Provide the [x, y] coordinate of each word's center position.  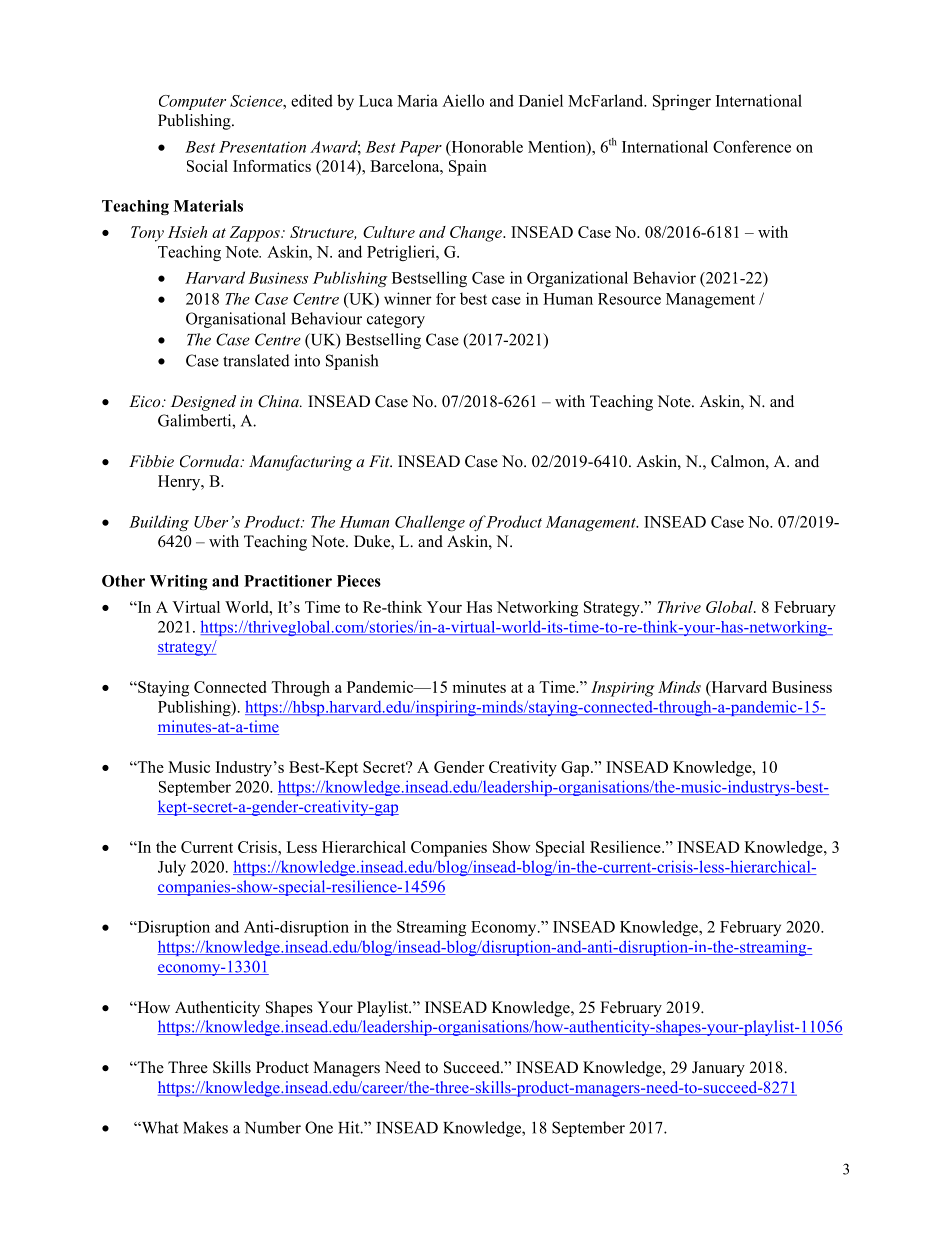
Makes [205, 1127]
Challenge [430, 523]
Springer [682, 102]
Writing [179, 582]
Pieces [359, 581]
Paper [420, 148]
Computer [192, 102]
